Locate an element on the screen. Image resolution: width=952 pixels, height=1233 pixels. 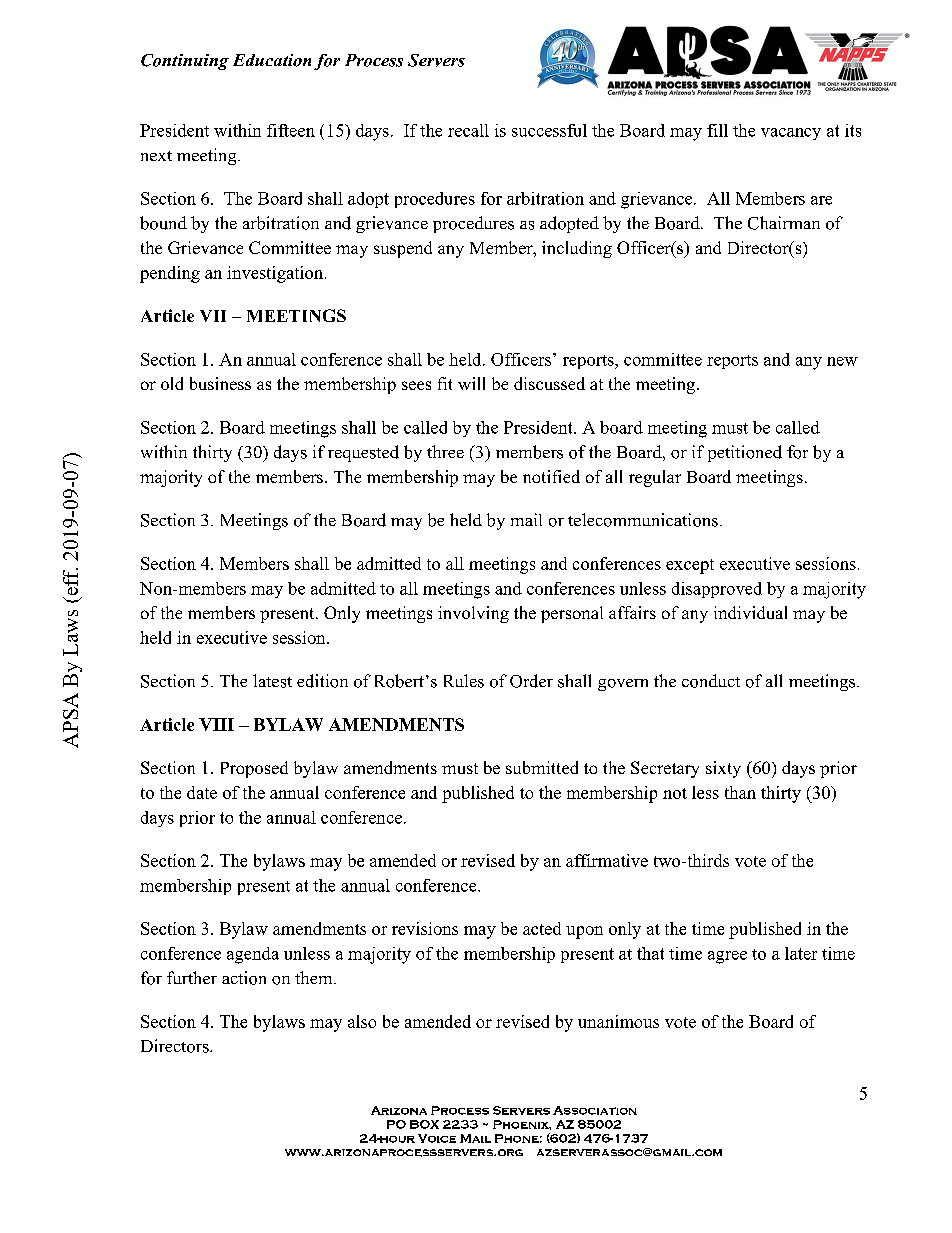
business is located at coordinates (220, 383).
